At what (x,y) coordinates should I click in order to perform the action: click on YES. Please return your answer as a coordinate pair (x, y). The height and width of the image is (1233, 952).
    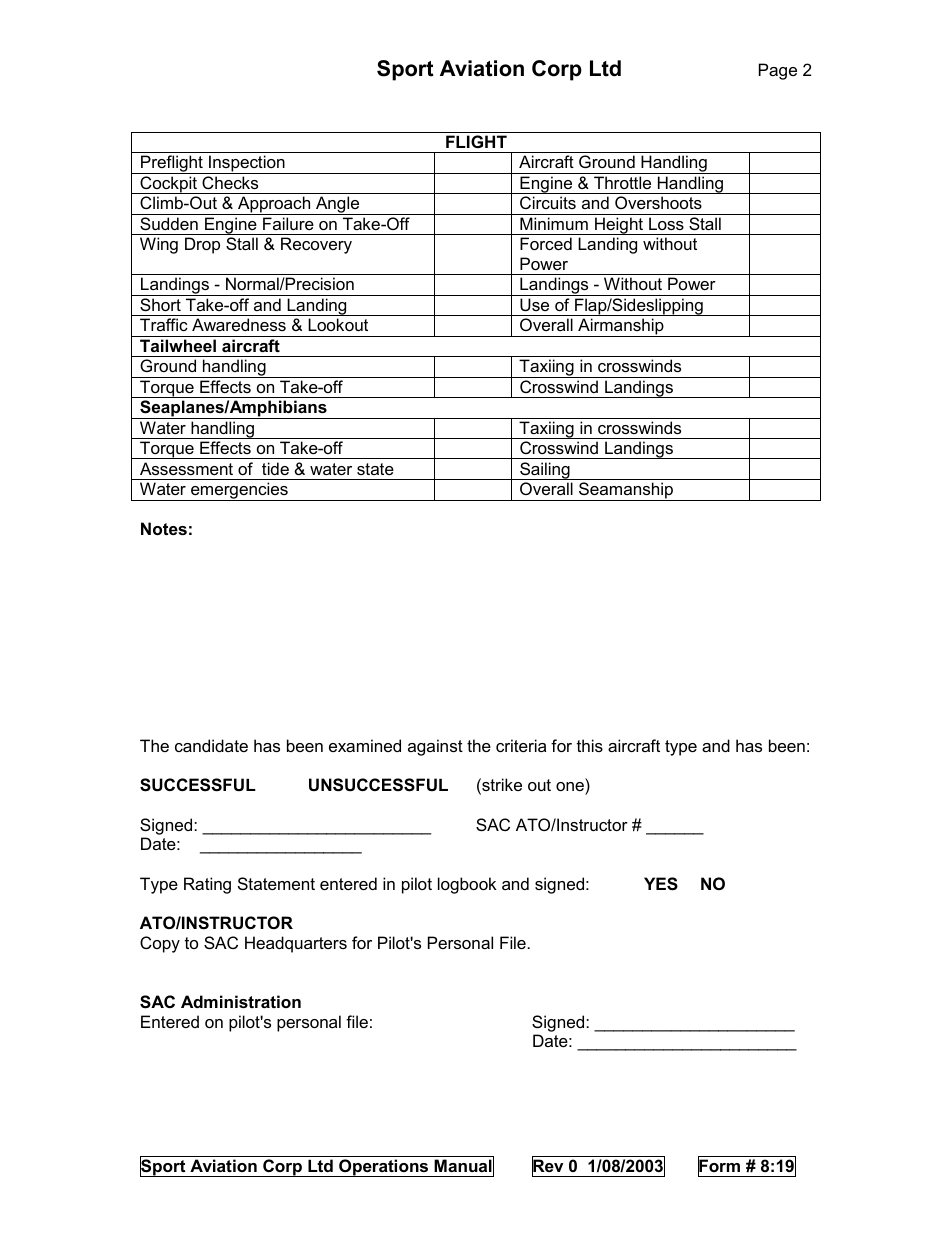
    Looking at the image, I should click on (661, 884).
